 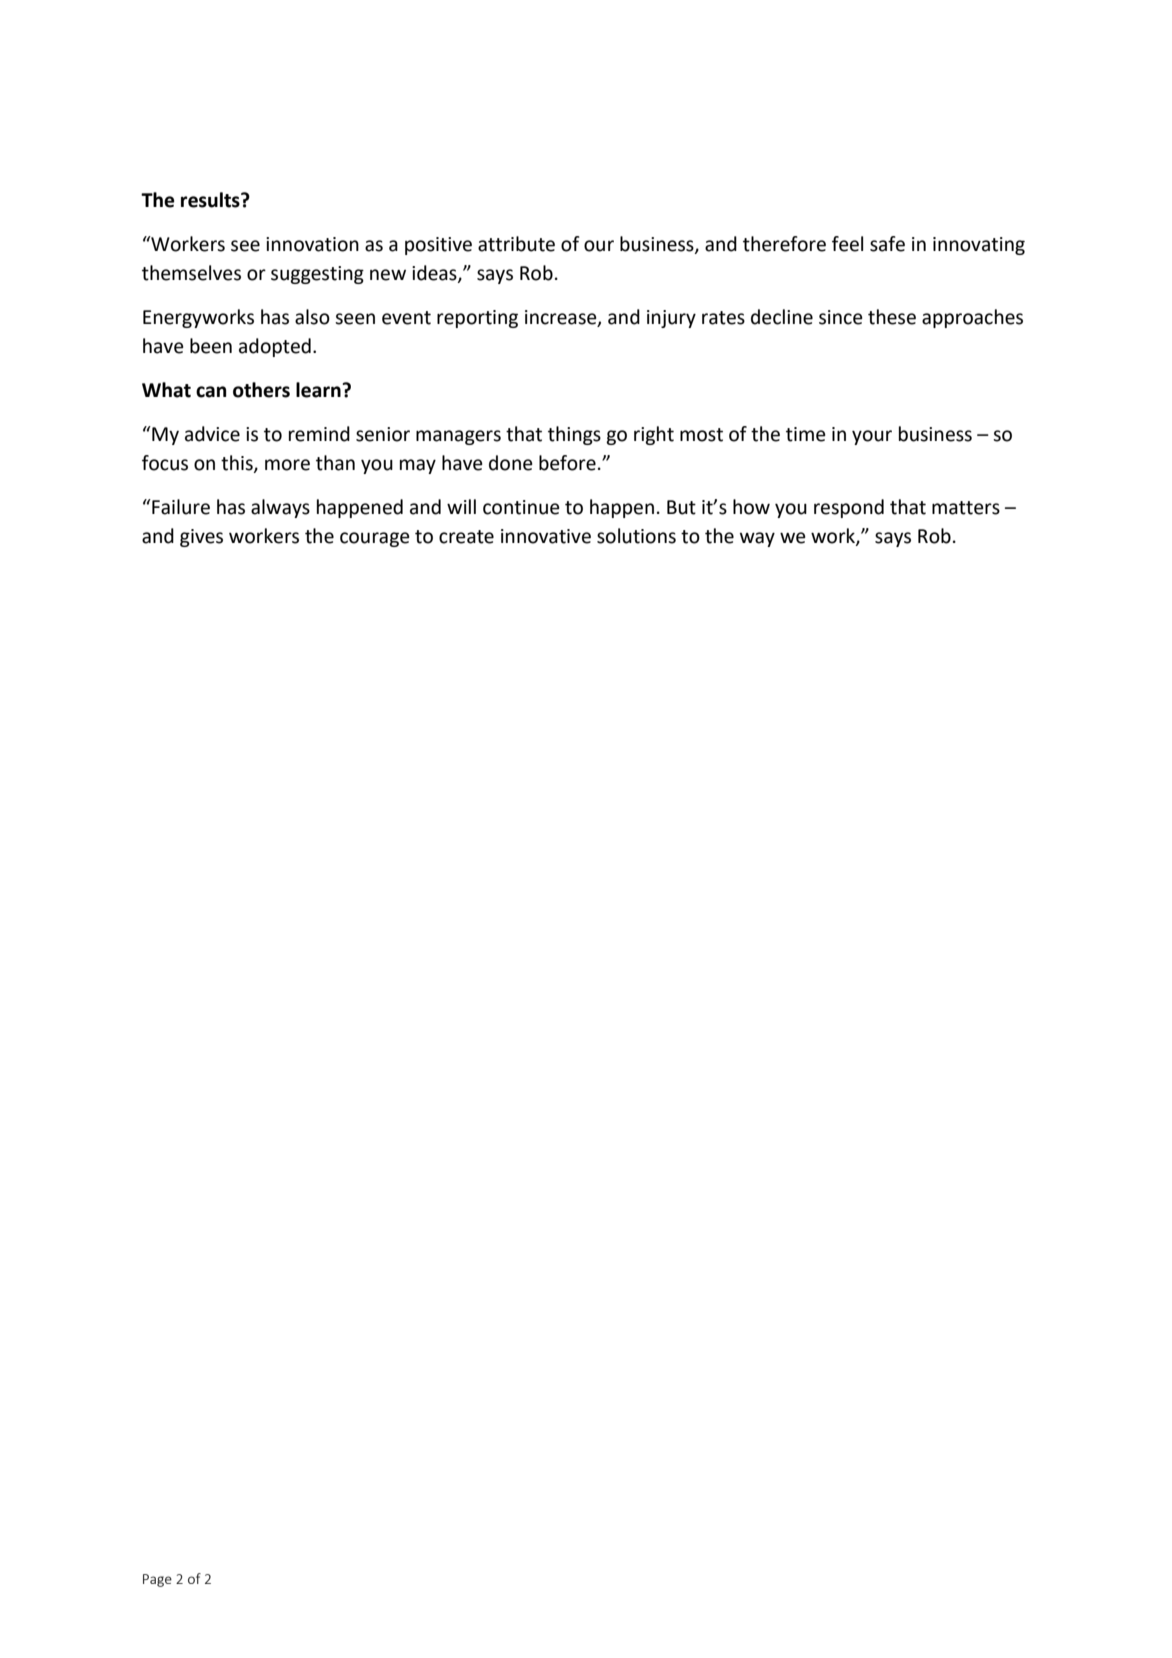 I want to click on attribute, so click(x=516, y=244).
